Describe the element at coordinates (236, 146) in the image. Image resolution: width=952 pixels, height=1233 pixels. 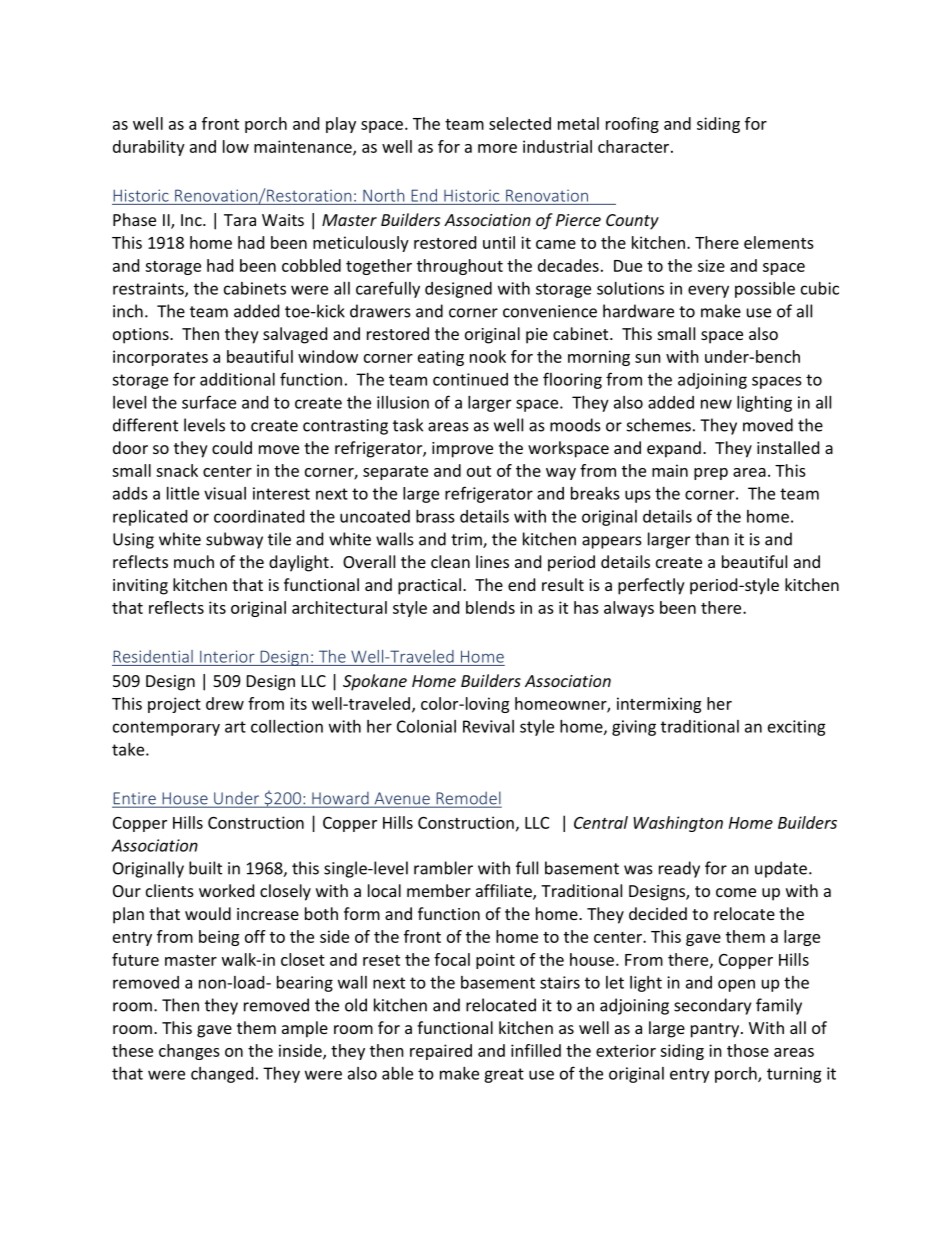
I see `low` at that location.
